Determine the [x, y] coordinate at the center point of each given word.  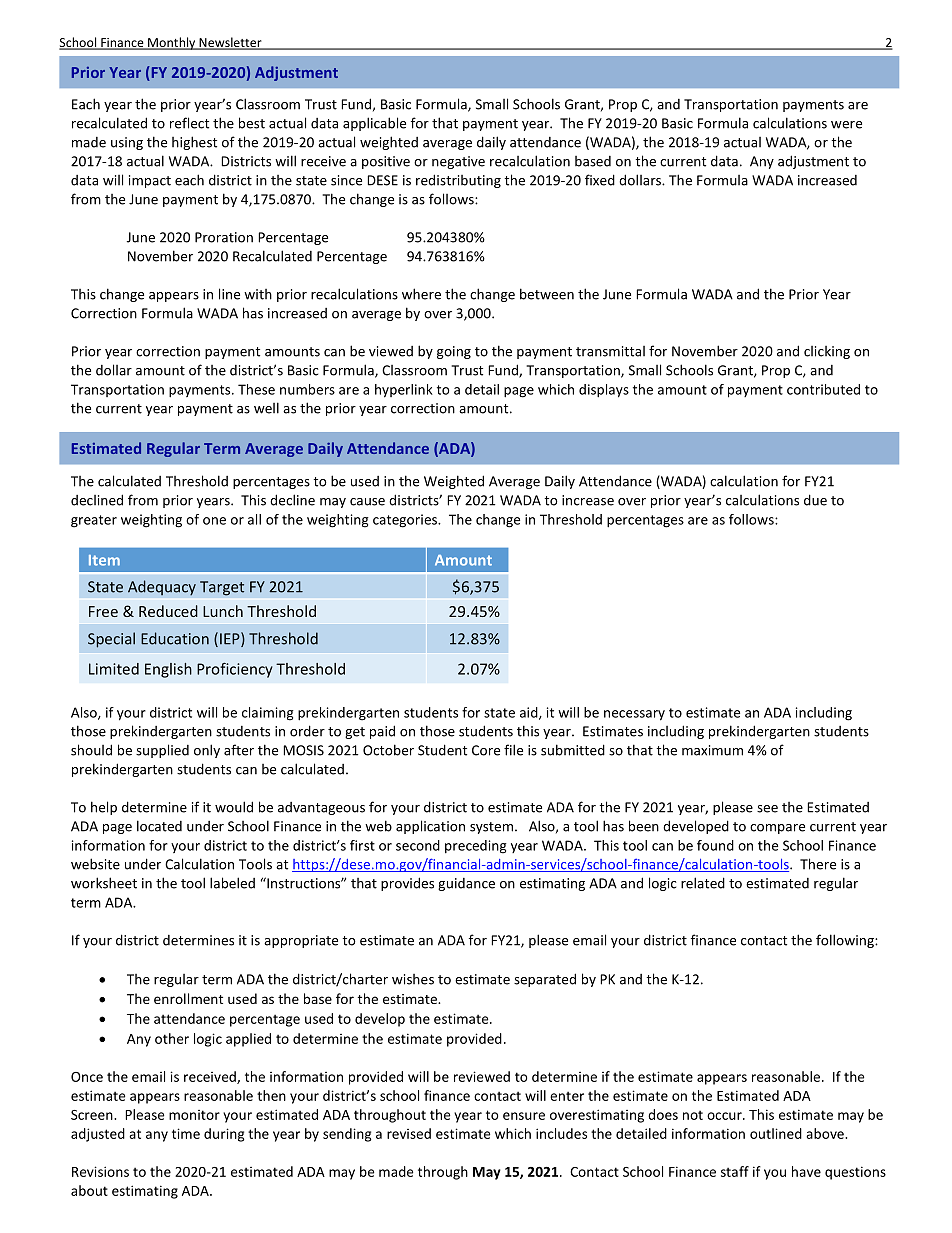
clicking [827, 352]
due [815, 500]
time [186, 1133]
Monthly [172, 43]
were [846, 125]
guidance [466, 884]
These [256, 389]
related [703, 883]
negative [458, 162]
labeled [232, 883]
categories [406, 521]
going [454, 352]
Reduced [168, 611]
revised [409, 1133]
